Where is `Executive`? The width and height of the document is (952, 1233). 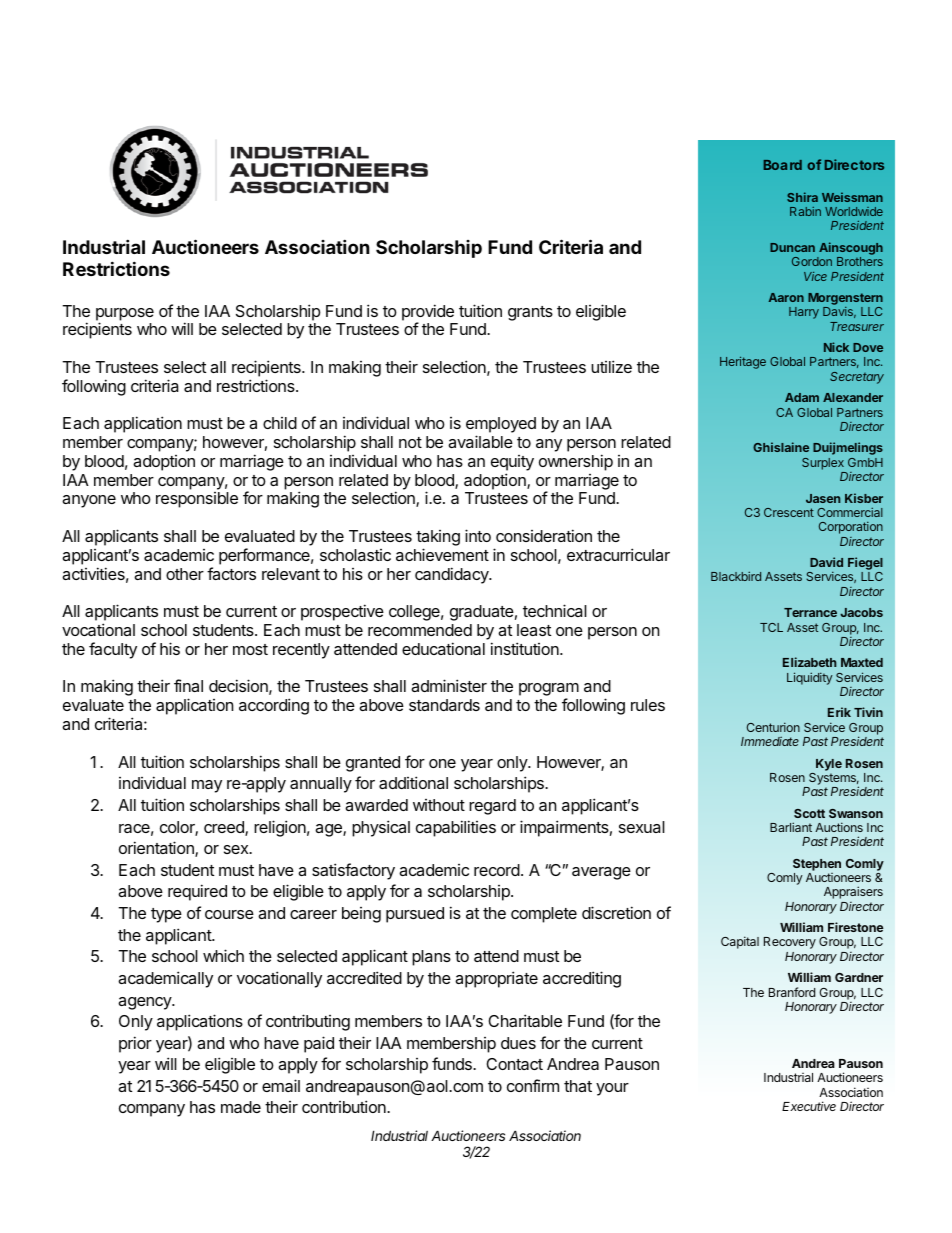 Executive is located at coordinates (809, 1106).
